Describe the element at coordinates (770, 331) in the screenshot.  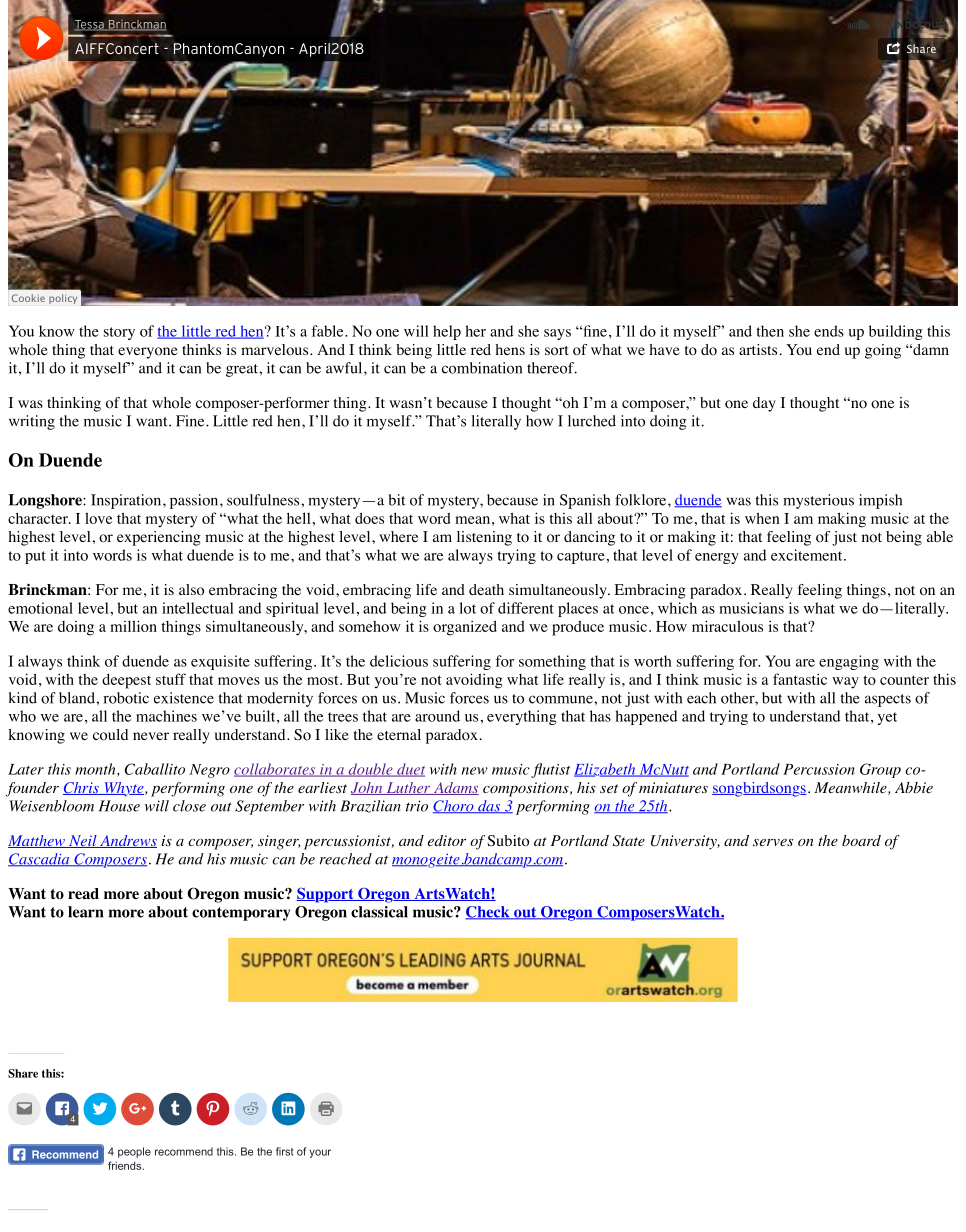
I see `then` at that location.
